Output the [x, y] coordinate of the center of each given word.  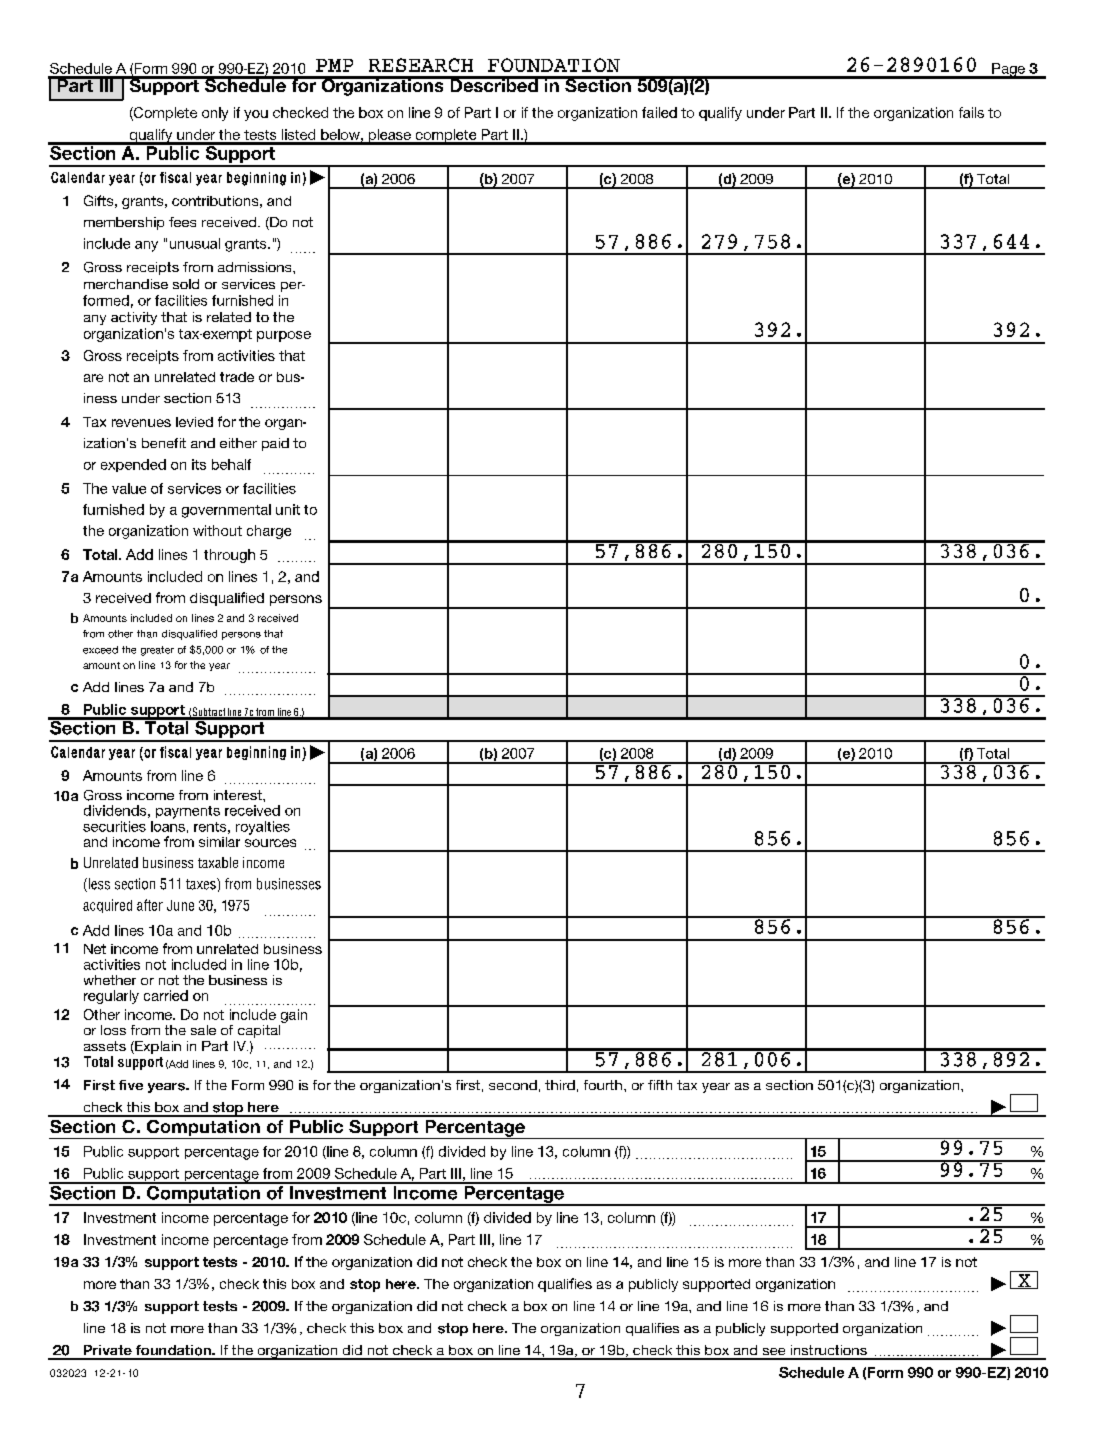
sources [270, 843]
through [229, 556]
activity [134, 318]
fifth [660, 1085]
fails [971, 112]
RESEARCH [421, 65]
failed [659, 112]
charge [269, 532]
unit [288, 509]
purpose [284, 336]
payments [188, 812]
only [215, 114]
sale [203, 1030]
